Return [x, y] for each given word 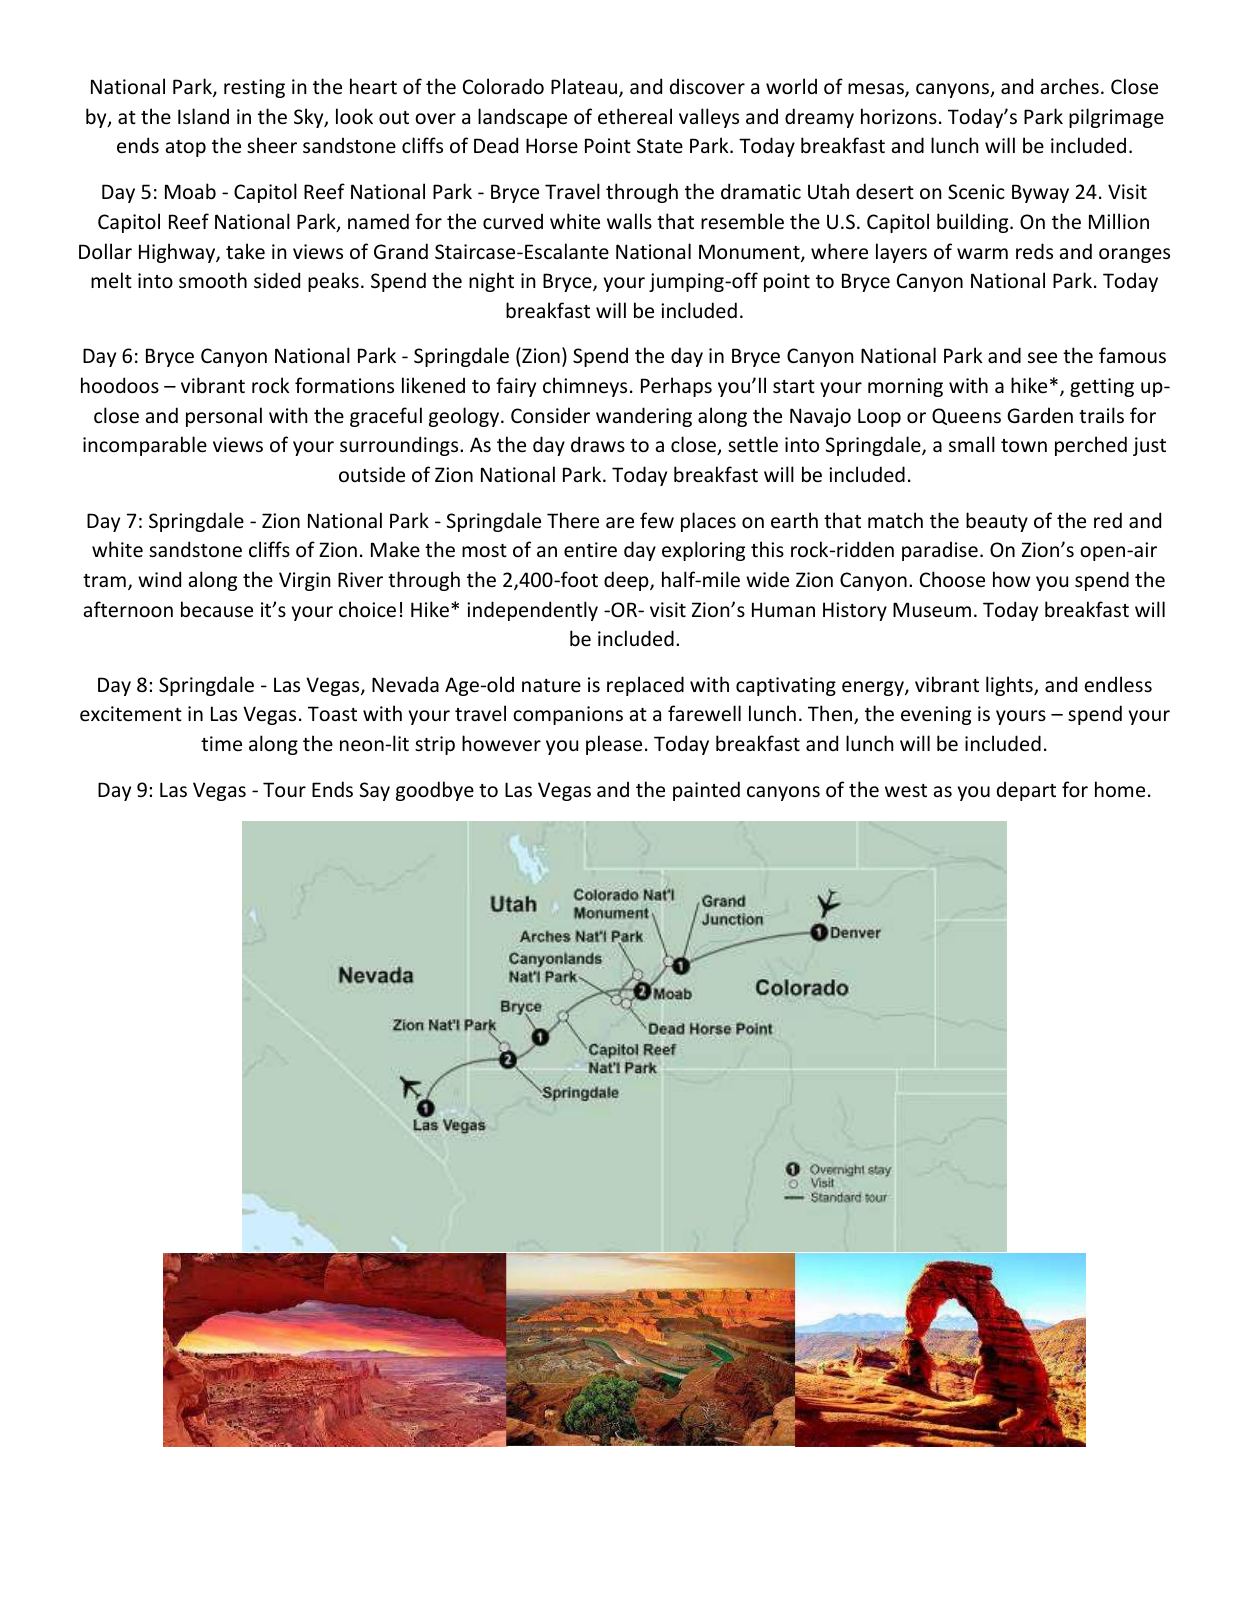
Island [203, 116]
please [614, 745]
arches [1070, 86]
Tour [284, 789]
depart [1026, 791]
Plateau [585, 87]
